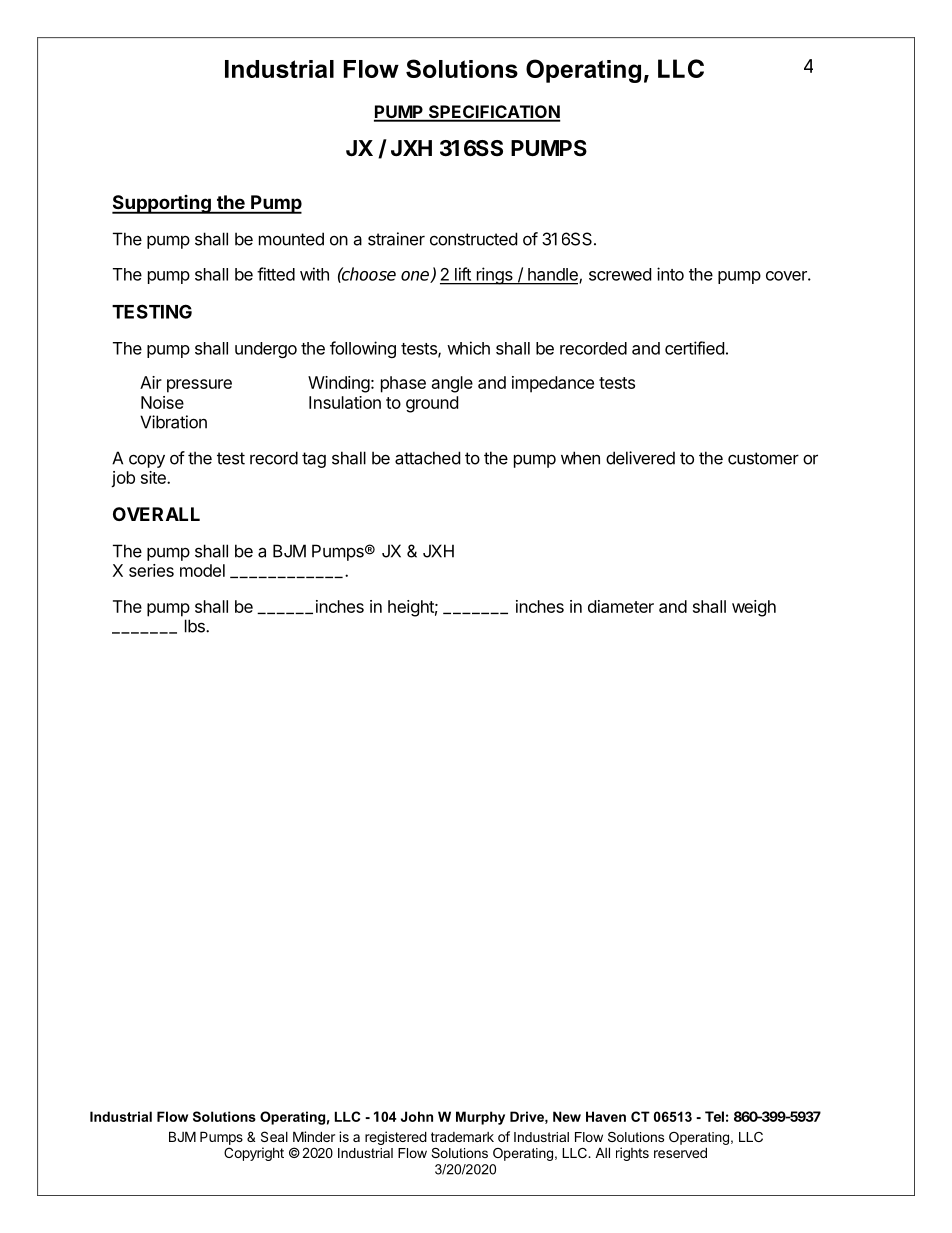  I want to click on angle, so click(452, 384).
